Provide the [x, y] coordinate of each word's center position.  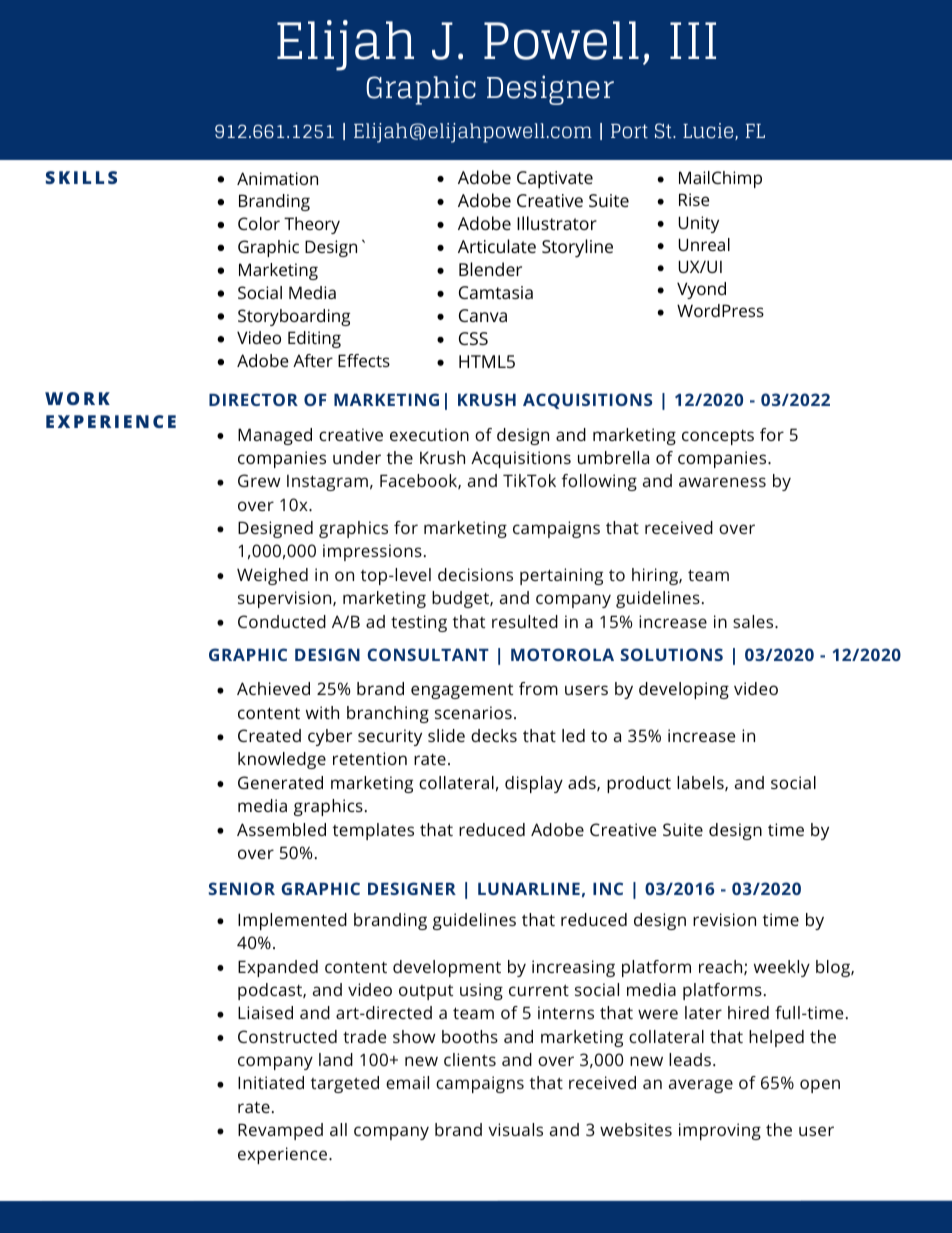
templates [373, 831]
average [701, 1086]
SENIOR [242, 888]
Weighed [272, 576]
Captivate [555, 180]
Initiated [271, 1082]
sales [754, 621]
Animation [277, 178]
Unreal [704, 244]
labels [701, 783]
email [407, 1082]
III [693, 40]
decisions [475, 574]
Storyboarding [294, 317]
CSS [473, 338]
